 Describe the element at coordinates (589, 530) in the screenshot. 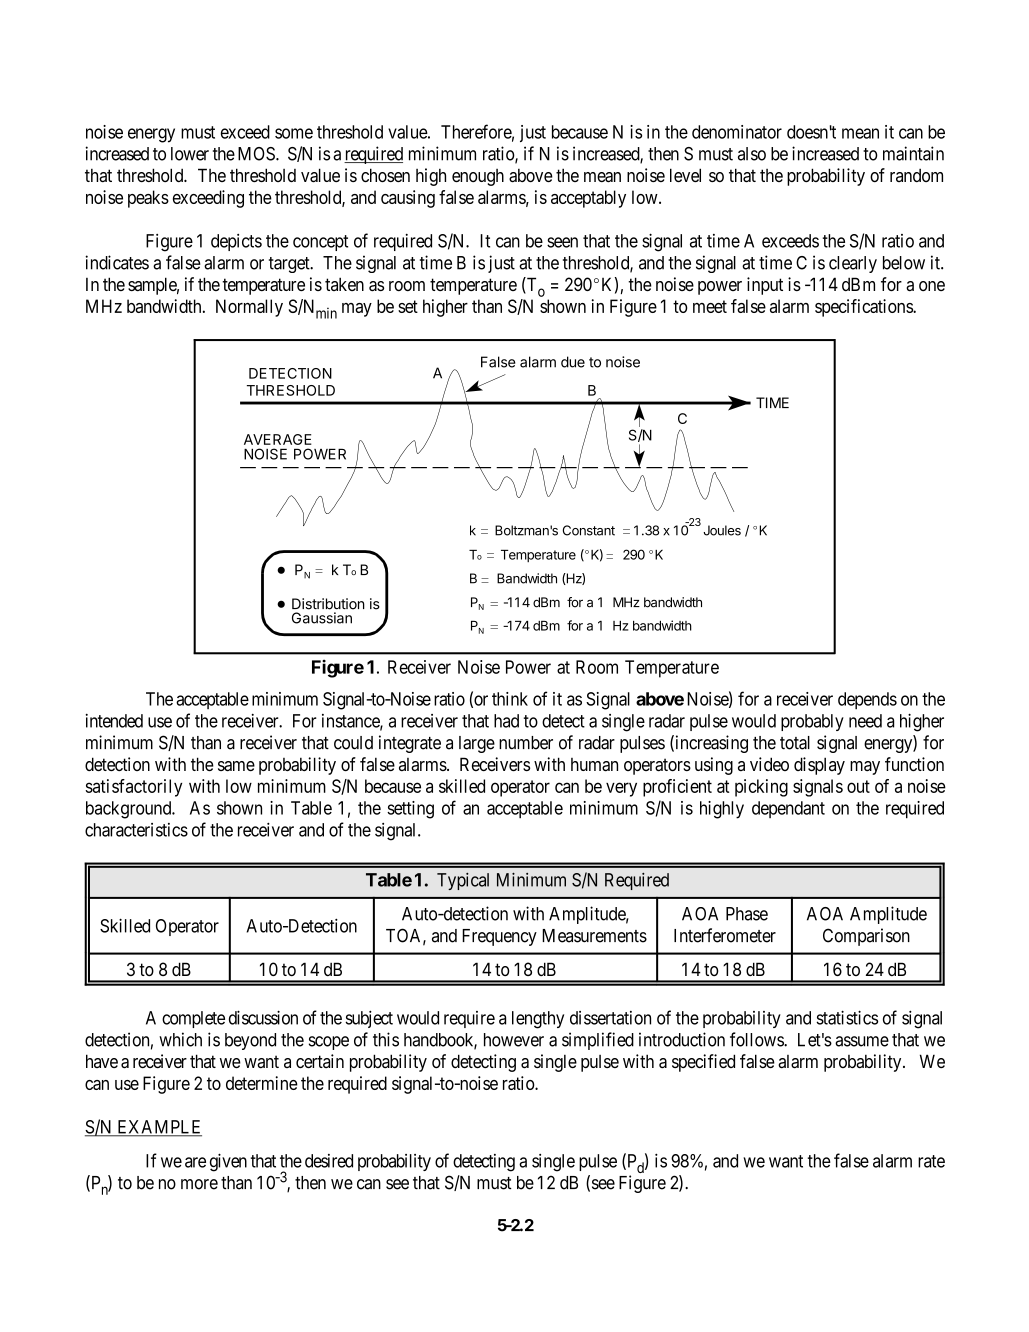

I see `Constant` at that location.
